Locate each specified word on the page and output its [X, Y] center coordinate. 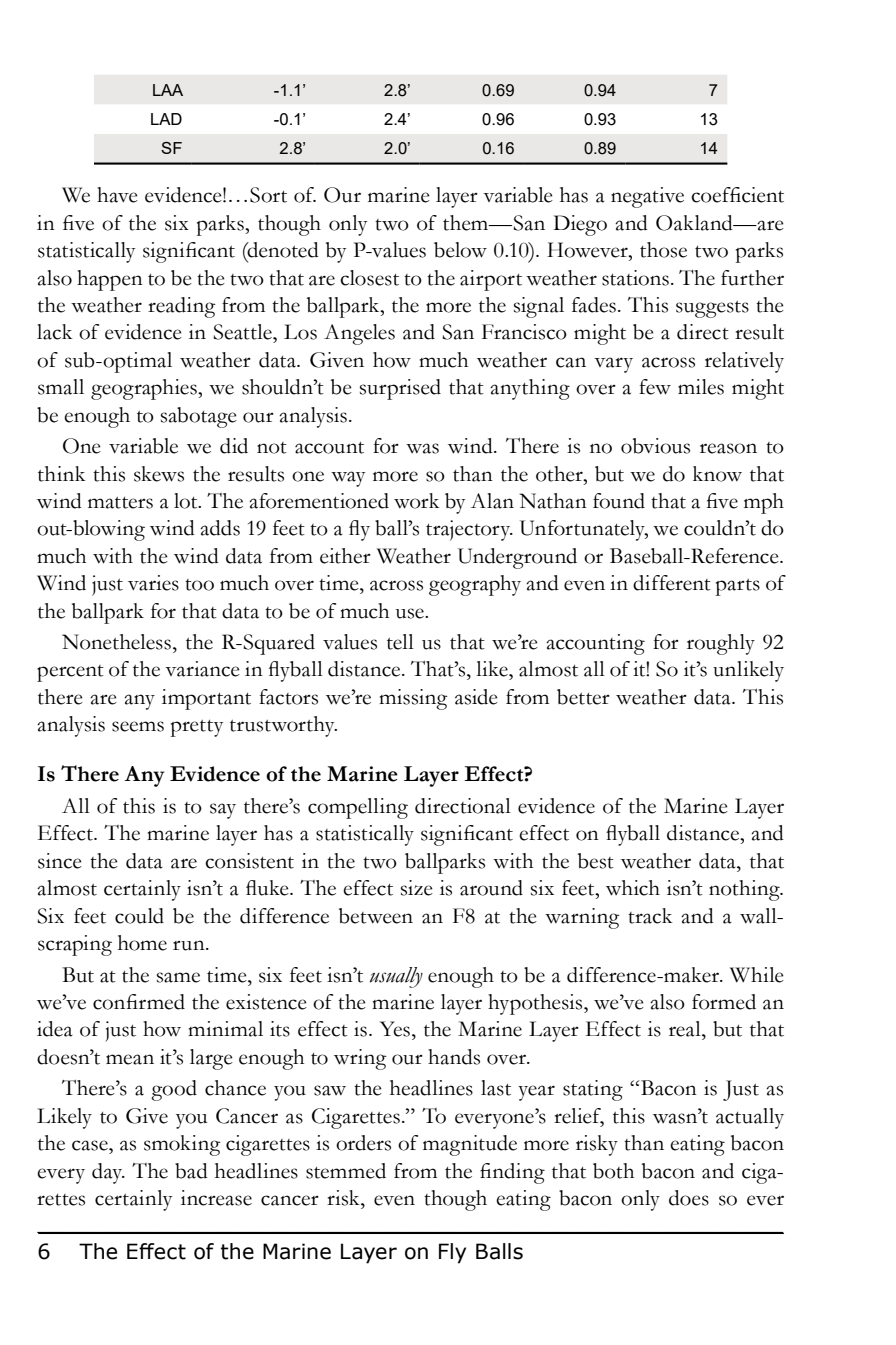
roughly [721, 644]
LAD [166, 119]
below [460, 250]
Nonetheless [116, 642]
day [108, 1173]
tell [400, 642]
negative [647, 197]
